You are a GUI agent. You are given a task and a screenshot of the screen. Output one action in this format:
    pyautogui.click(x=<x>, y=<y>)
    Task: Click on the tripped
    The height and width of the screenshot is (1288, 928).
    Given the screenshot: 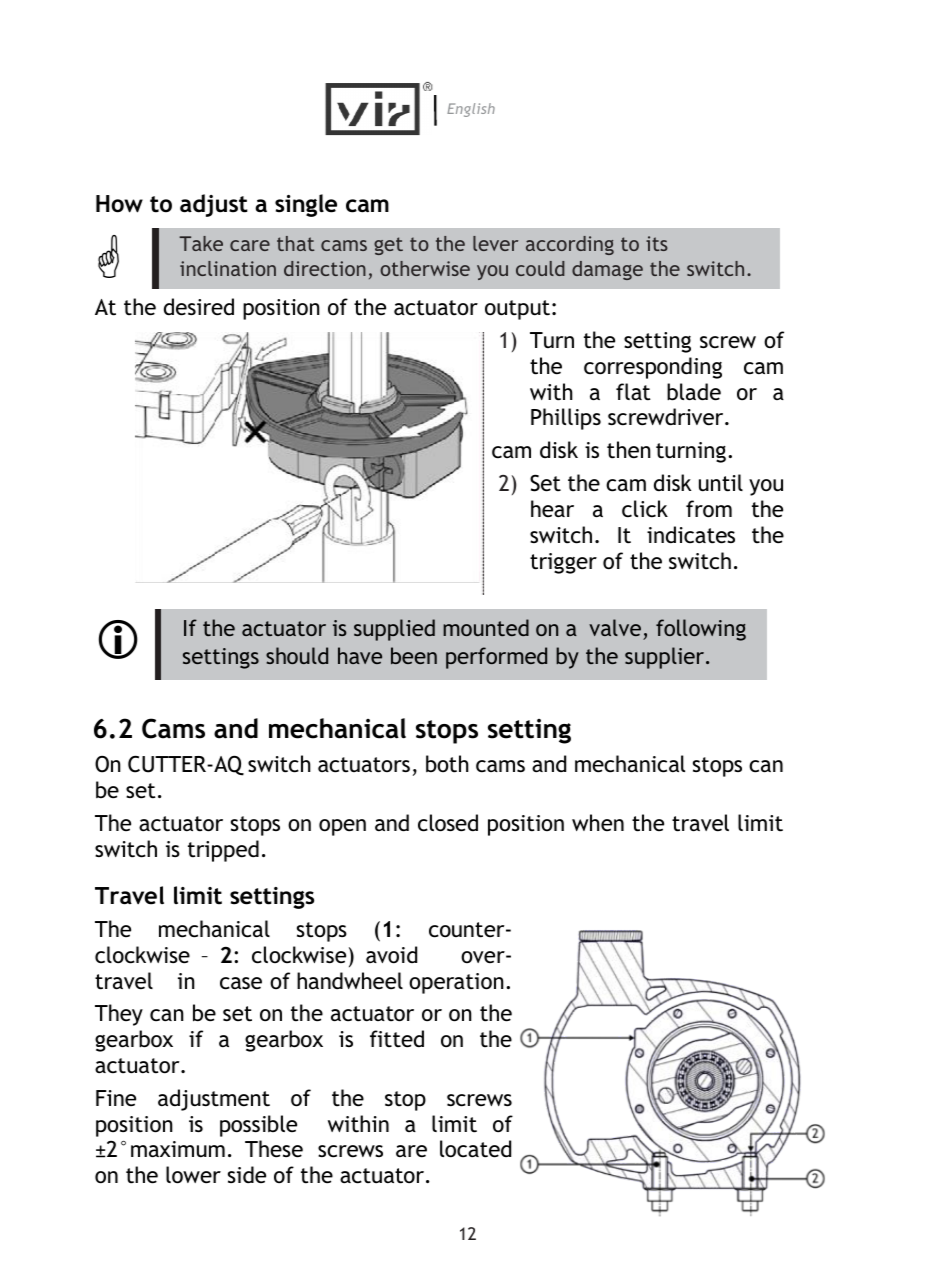 What is the action you would take?
    pyautogui.click(x=223, y=851)
